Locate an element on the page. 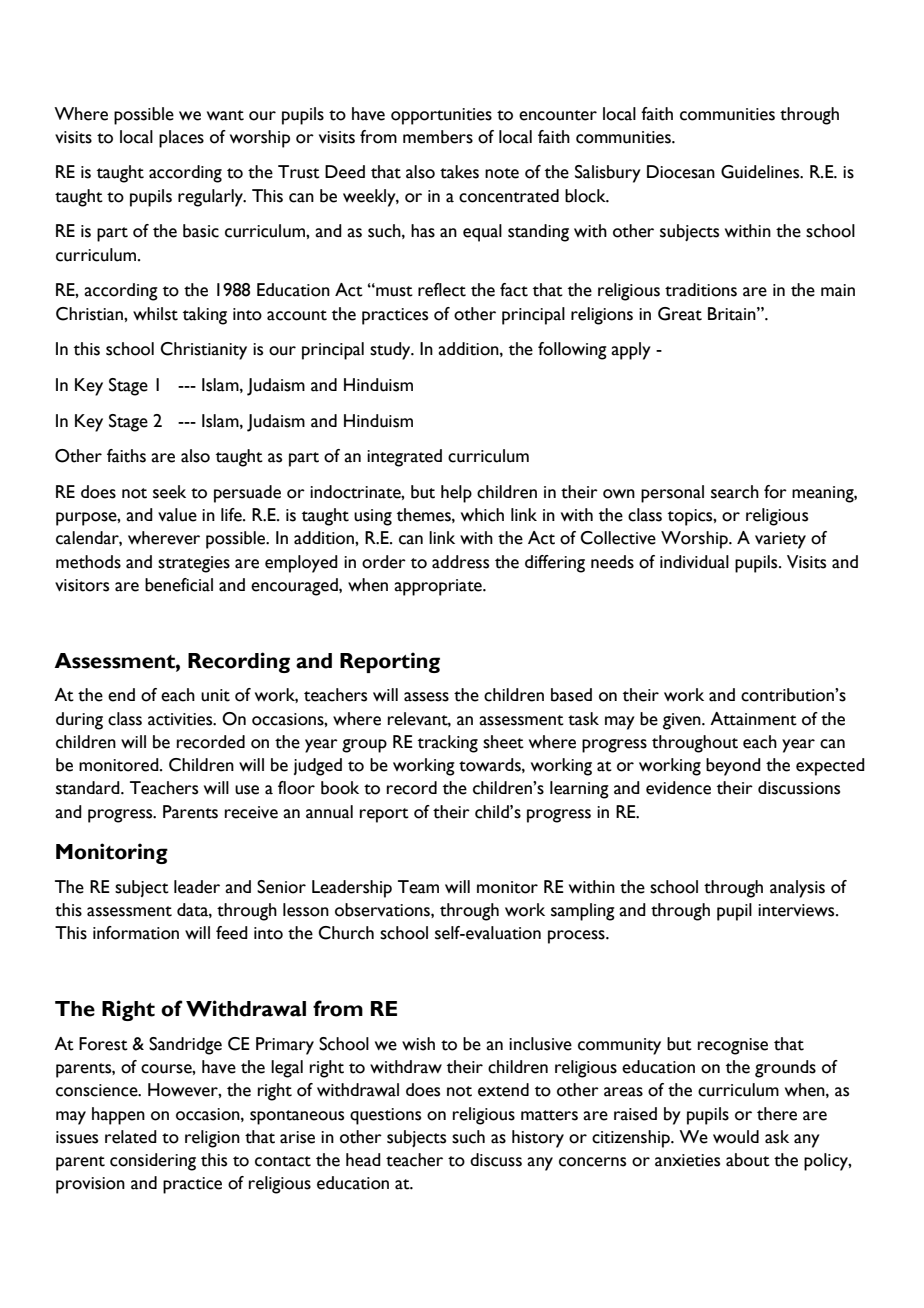 The width and height of the page is (924, 1308). considering is located at coordinates (153, 1162).
